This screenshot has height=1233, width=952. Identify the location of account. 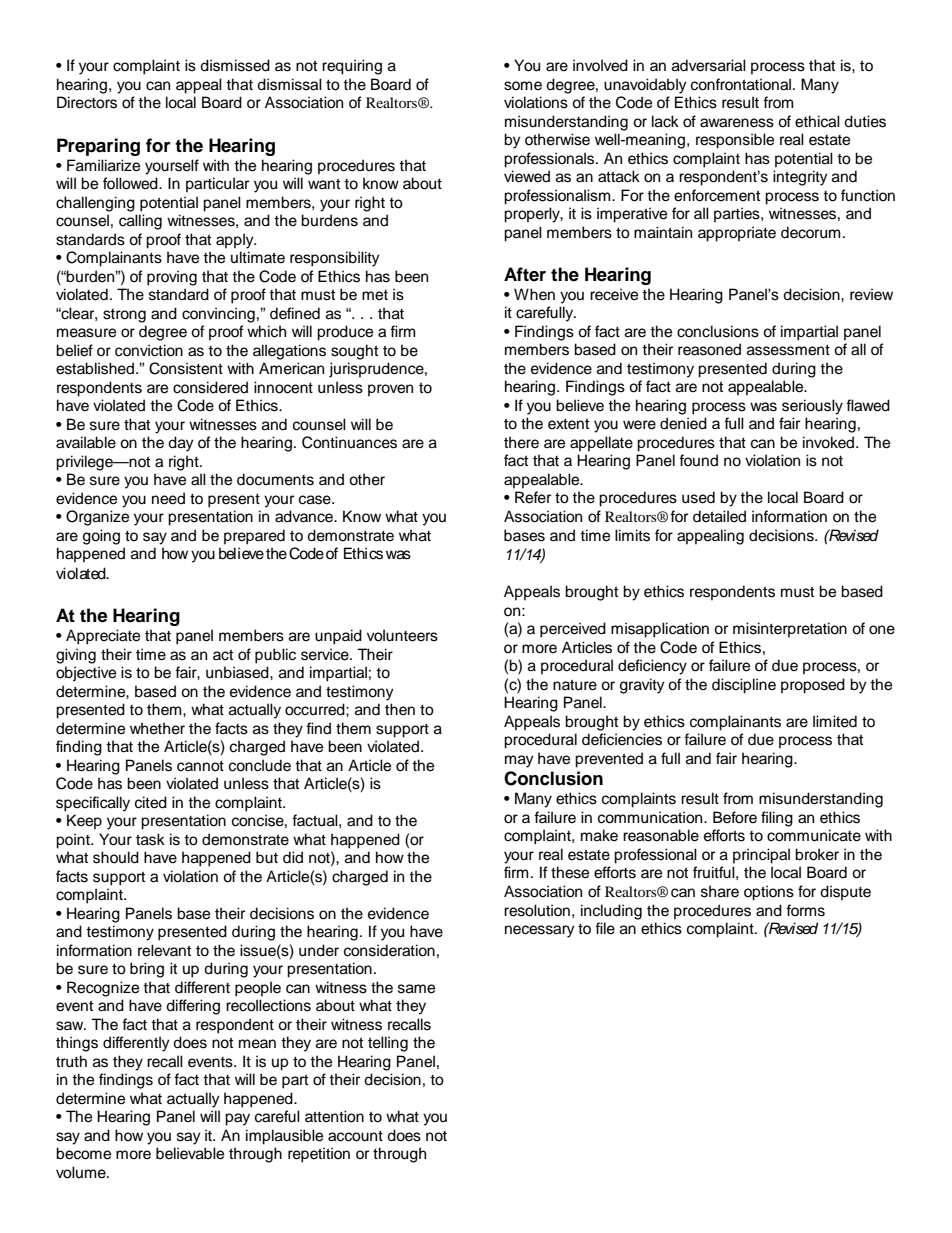
(355, 1136).
